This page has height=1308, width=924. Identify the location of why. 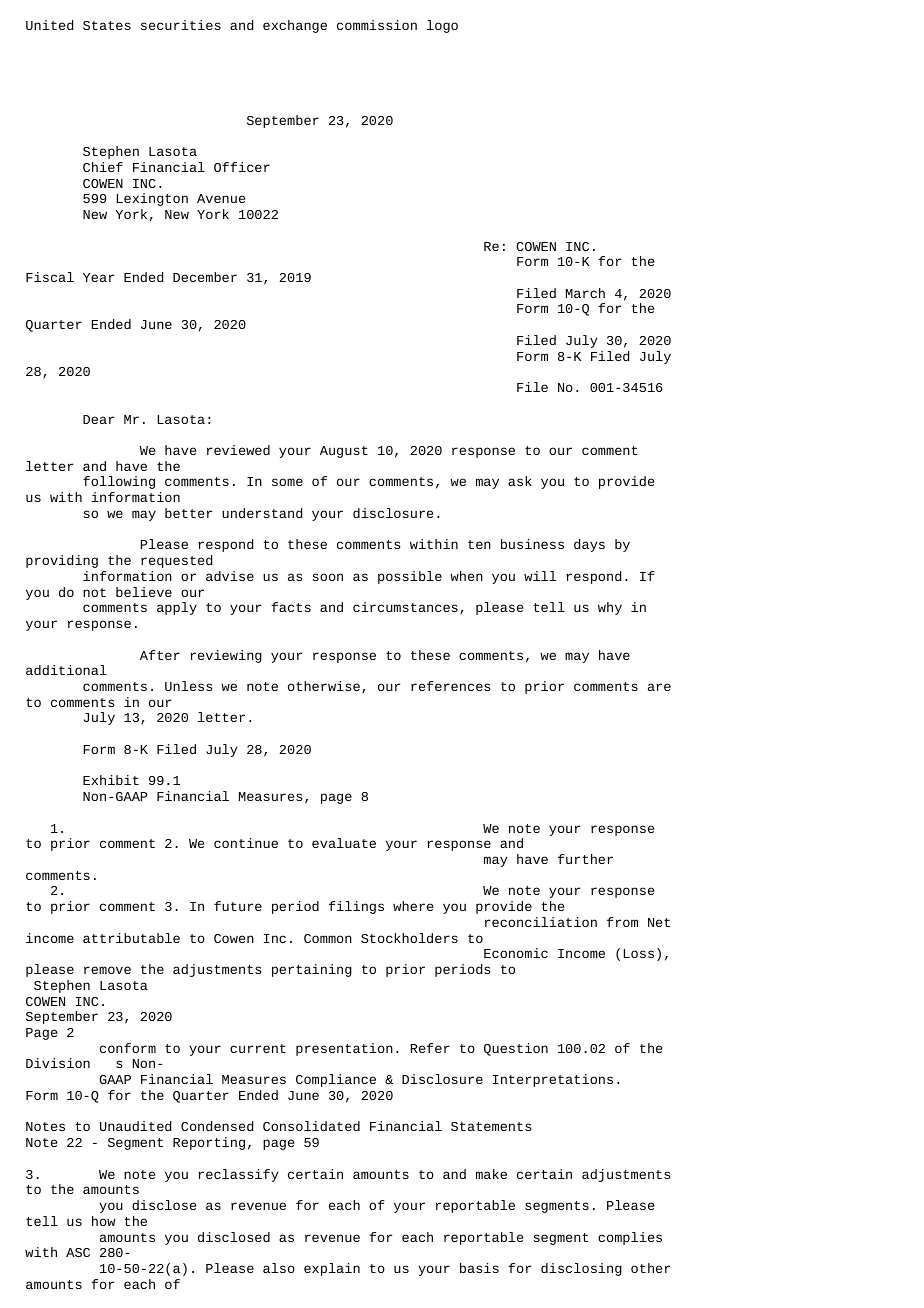
(610, 608).
